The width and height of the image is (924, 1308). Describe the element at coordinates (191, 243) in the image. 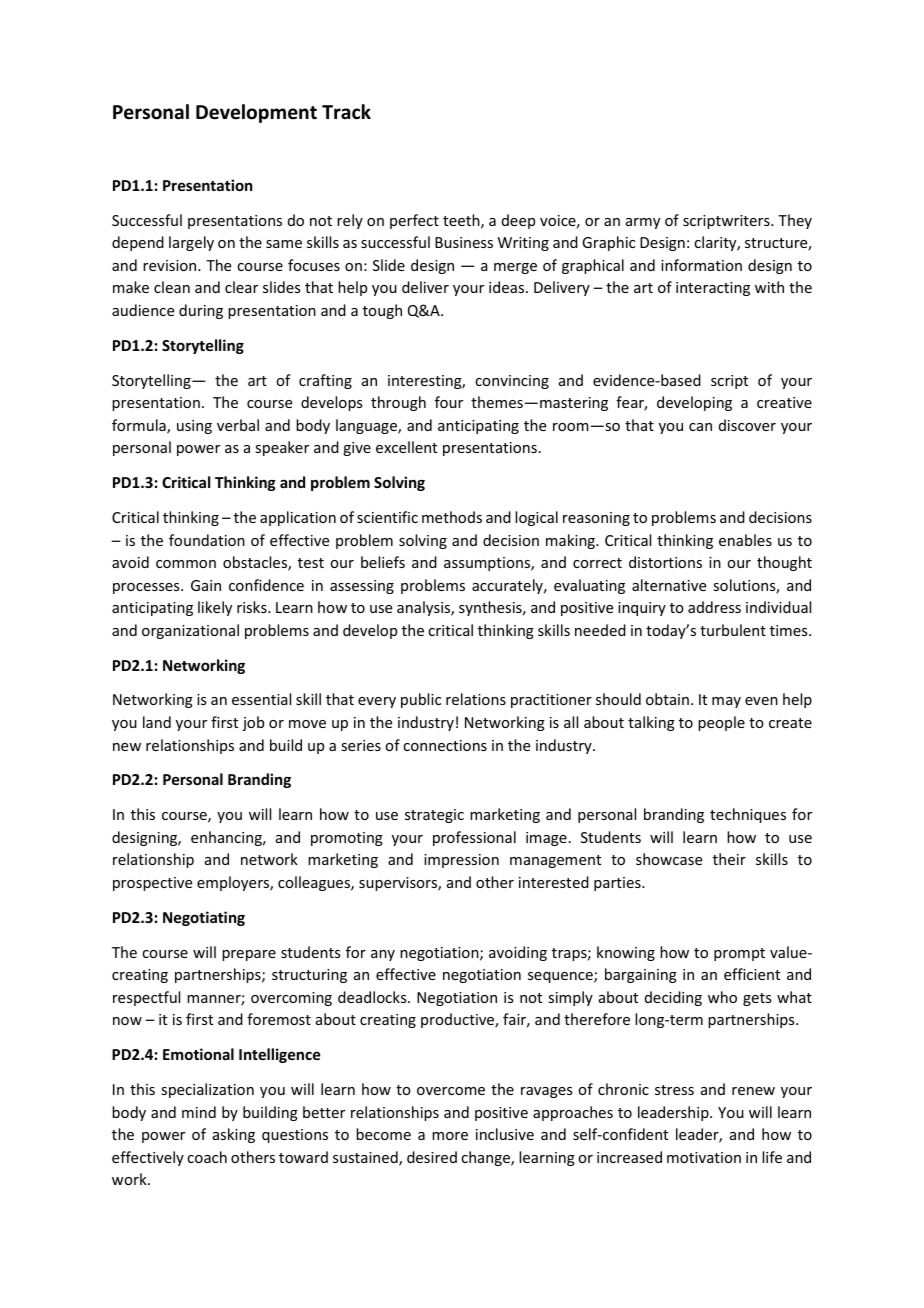

I see `largely` at that location.
